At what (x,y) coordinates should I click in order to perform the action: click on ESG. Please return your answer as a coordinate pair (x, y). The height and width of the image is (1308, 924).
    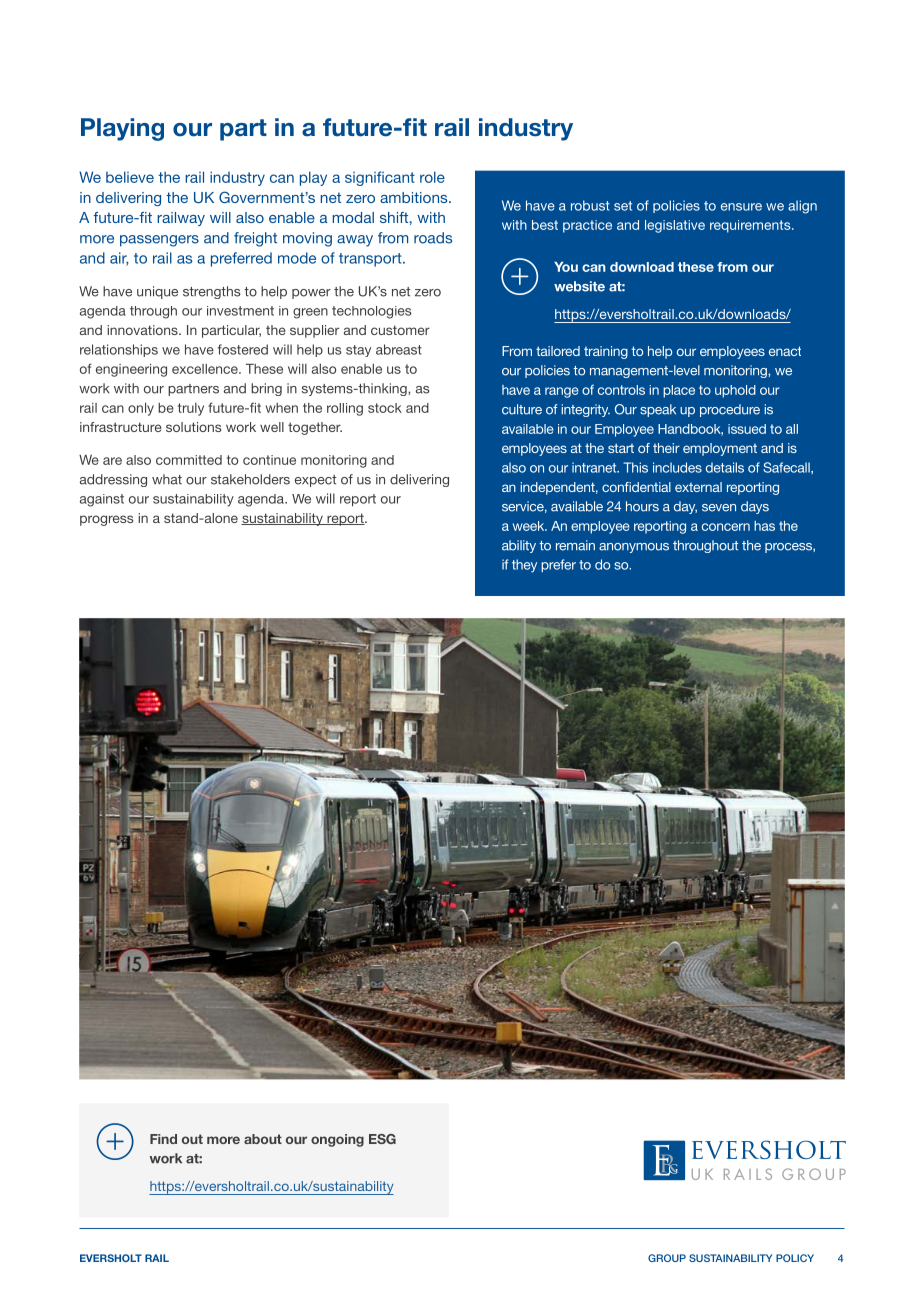
    Looking at the image, I should click on (382, 1139).
